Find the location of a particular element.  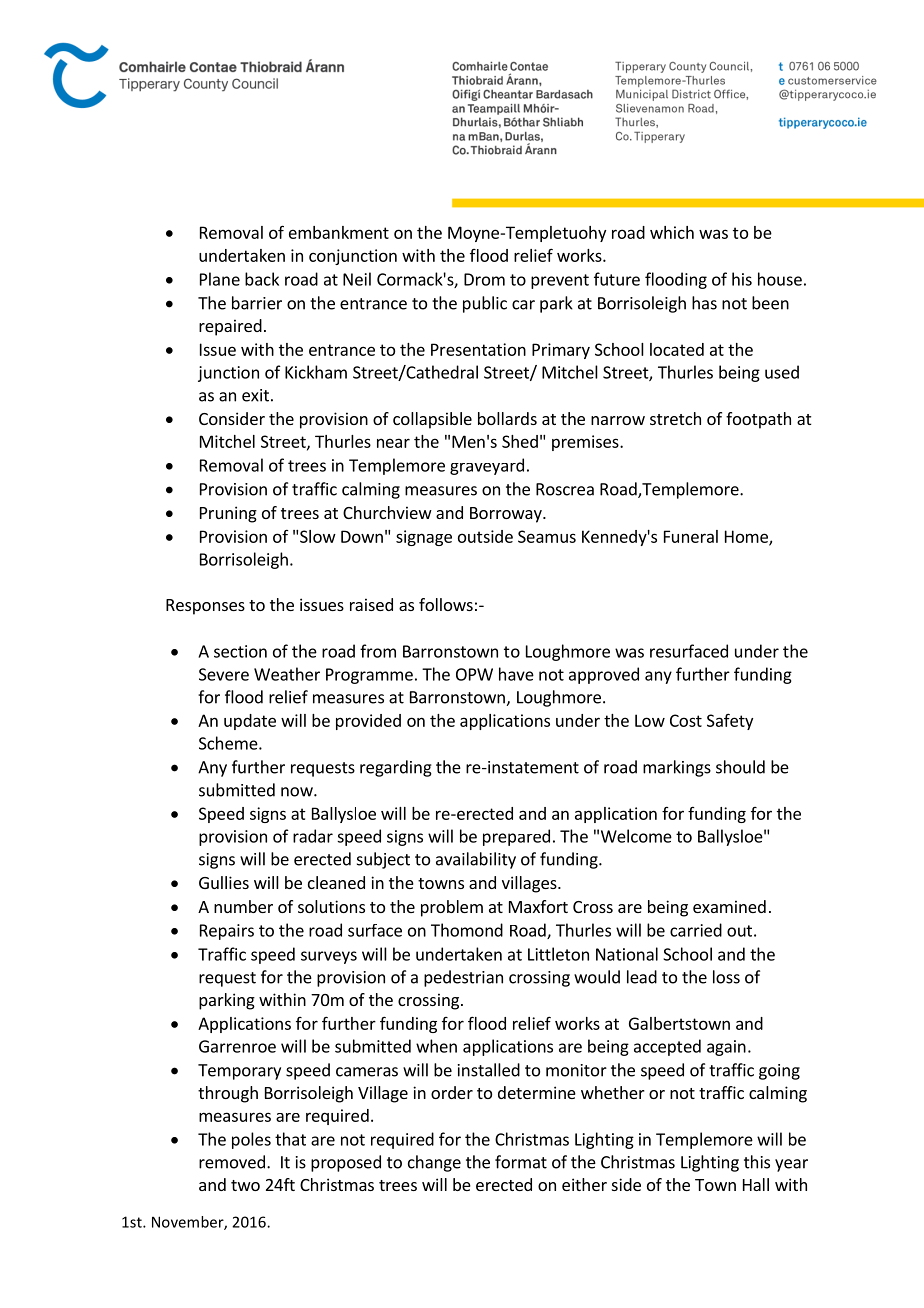

radar is located at coordinates (313, 836).
